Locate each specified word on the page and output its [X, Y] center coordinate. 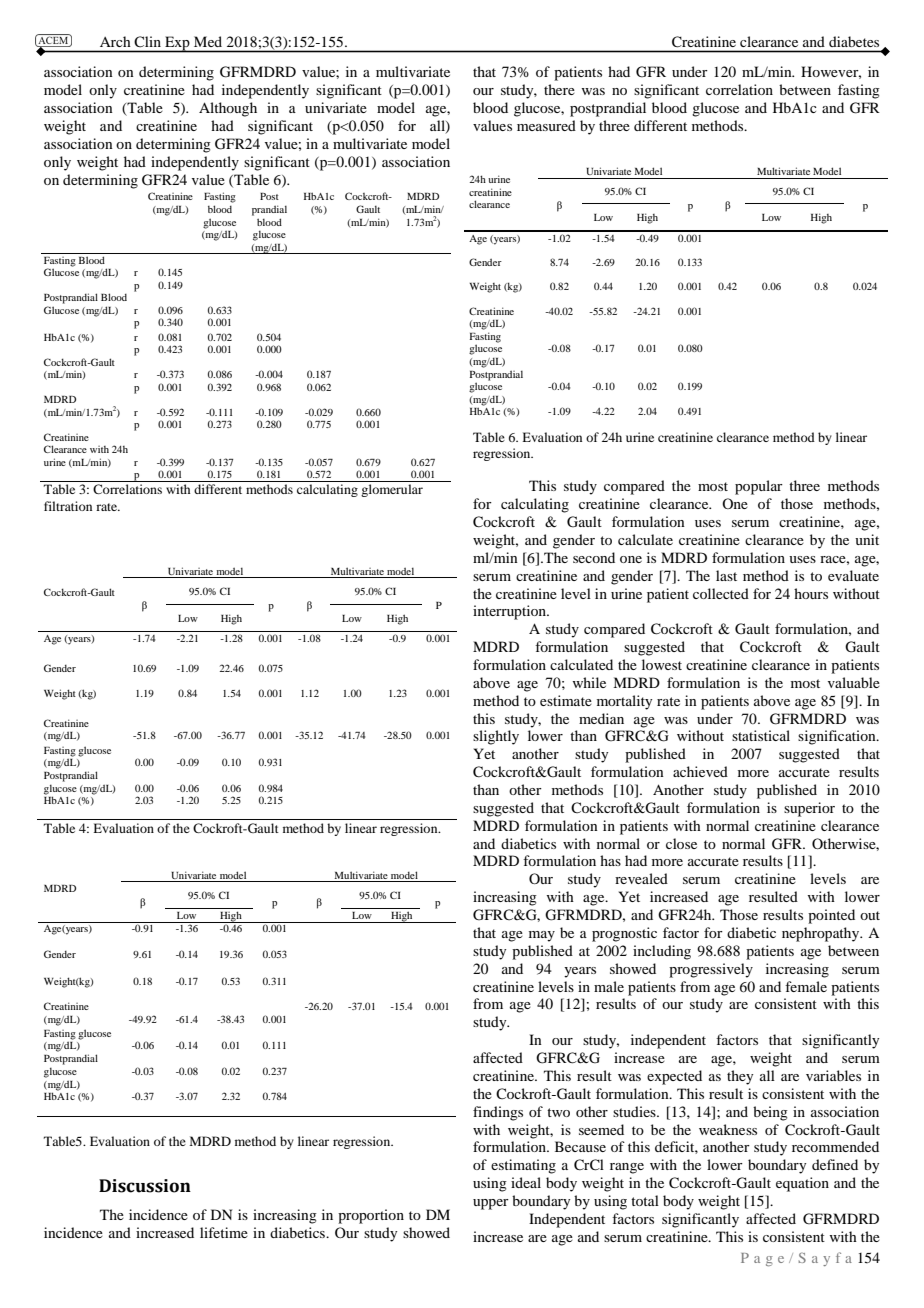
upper [491, 1204]
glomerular [392, 490]
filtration [68, 506]
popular [759, 487]
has [610, 860]
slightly [496, 737]
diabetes [854, 41]
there [559, 89]
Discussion [145, 1186]
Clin [147, 41]
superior [809, 809]
